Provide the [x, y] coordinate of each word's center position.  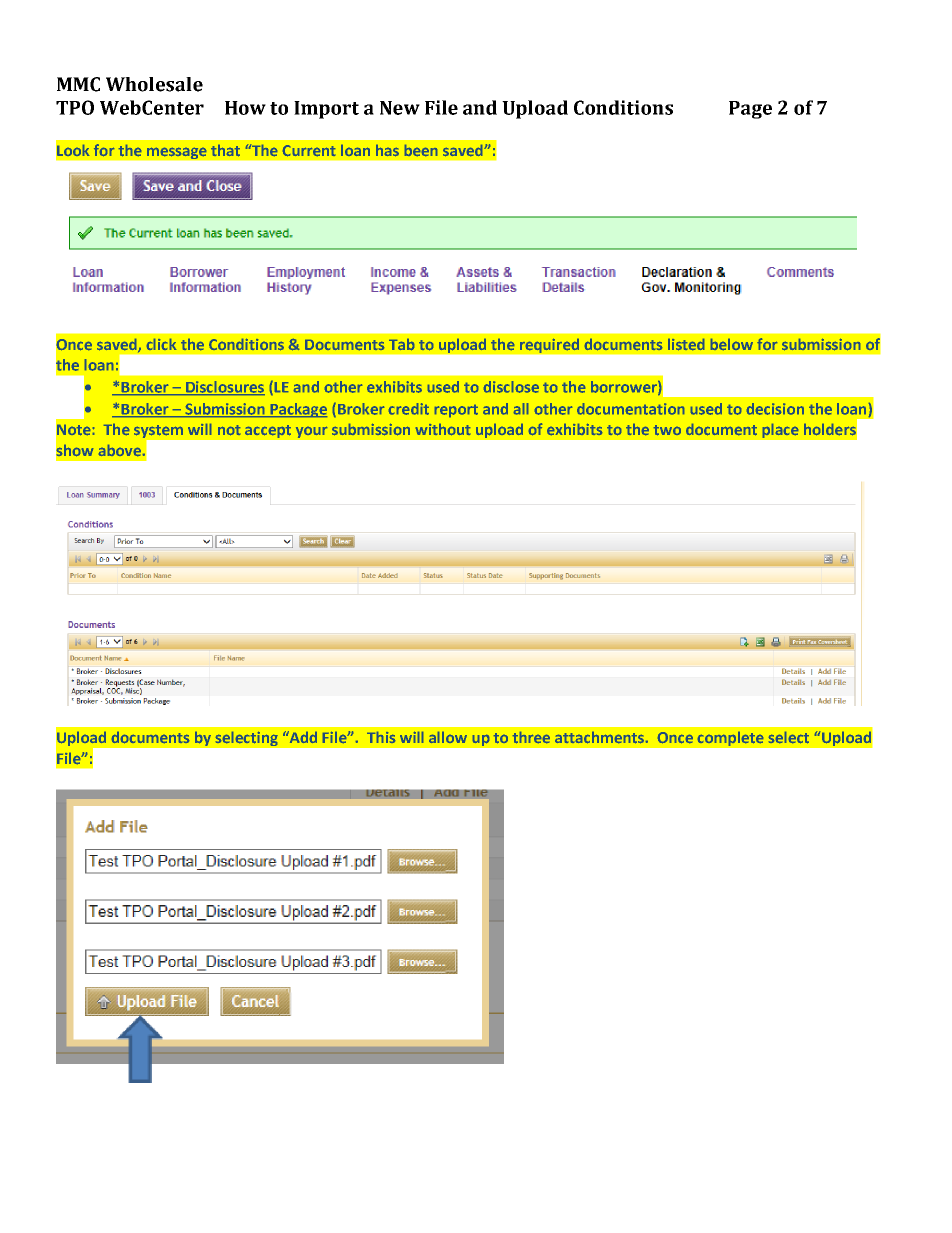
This [381, 737]
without [443, 429]
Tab [401, 344]
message [177, 153]
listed [686, 344]
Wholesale [154, 84]
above [120, 450]
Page [750, 110]
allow [448, 737]
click [161, 344]
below [732, 344]
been [421, 150]
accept [268, 431]
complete [730, 738]
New [400, 108]
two [667, 430]
